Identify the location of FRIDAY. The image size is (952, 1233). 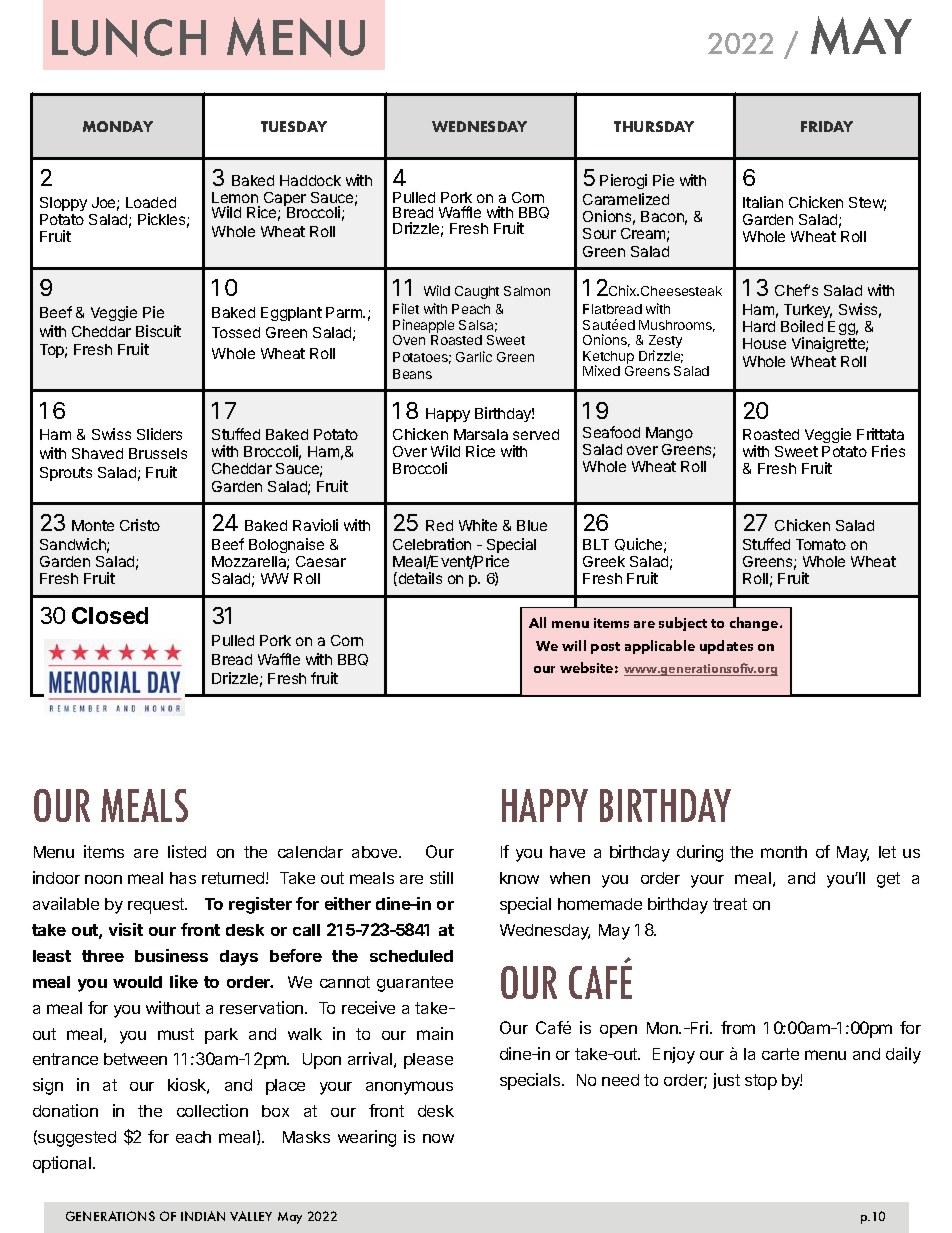
(827, 126).
